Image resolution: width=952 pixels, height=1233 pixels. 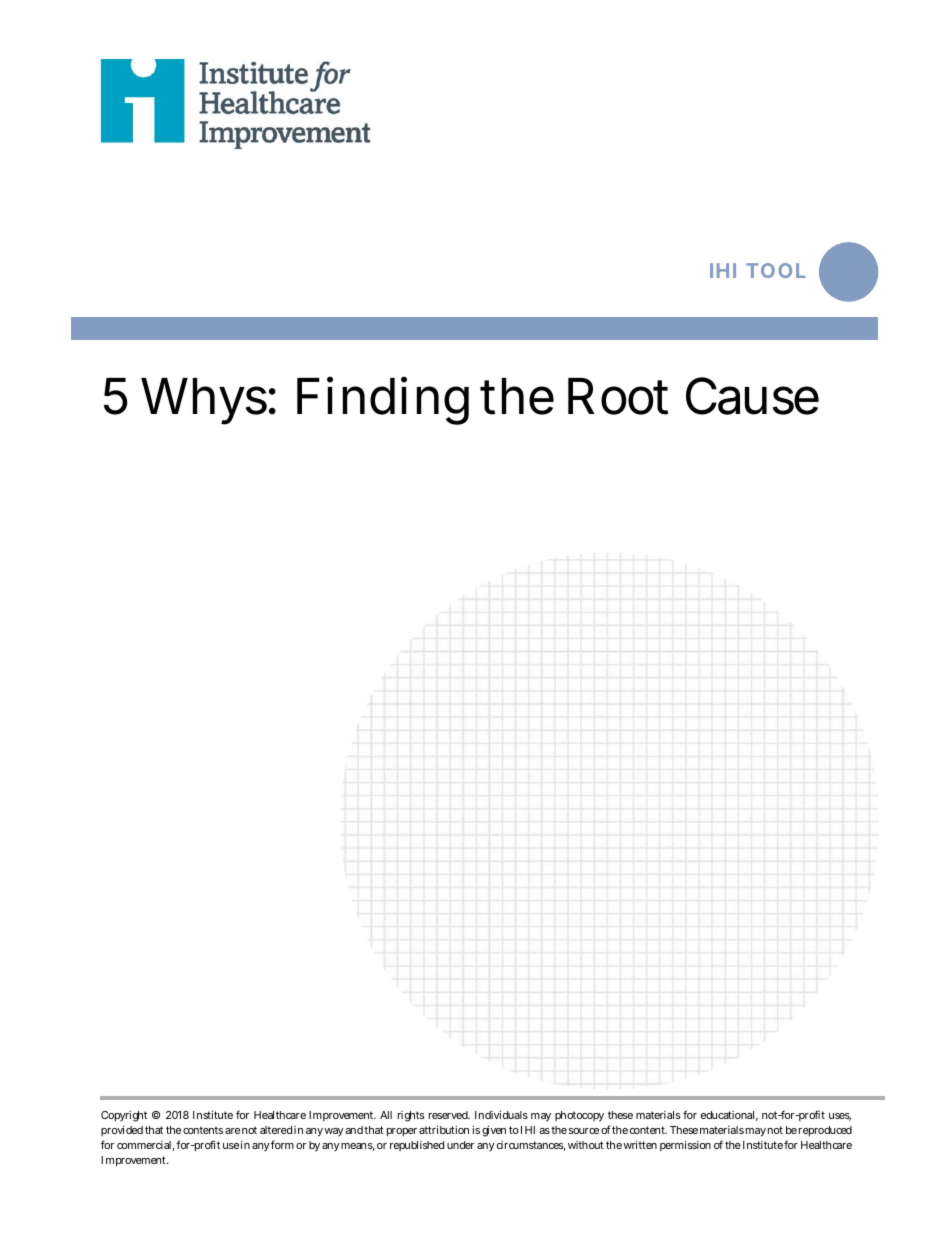 What do you see at coordinates (618, 396) in the screenshot?
I see `Root` at bounding box center [618, 396].
